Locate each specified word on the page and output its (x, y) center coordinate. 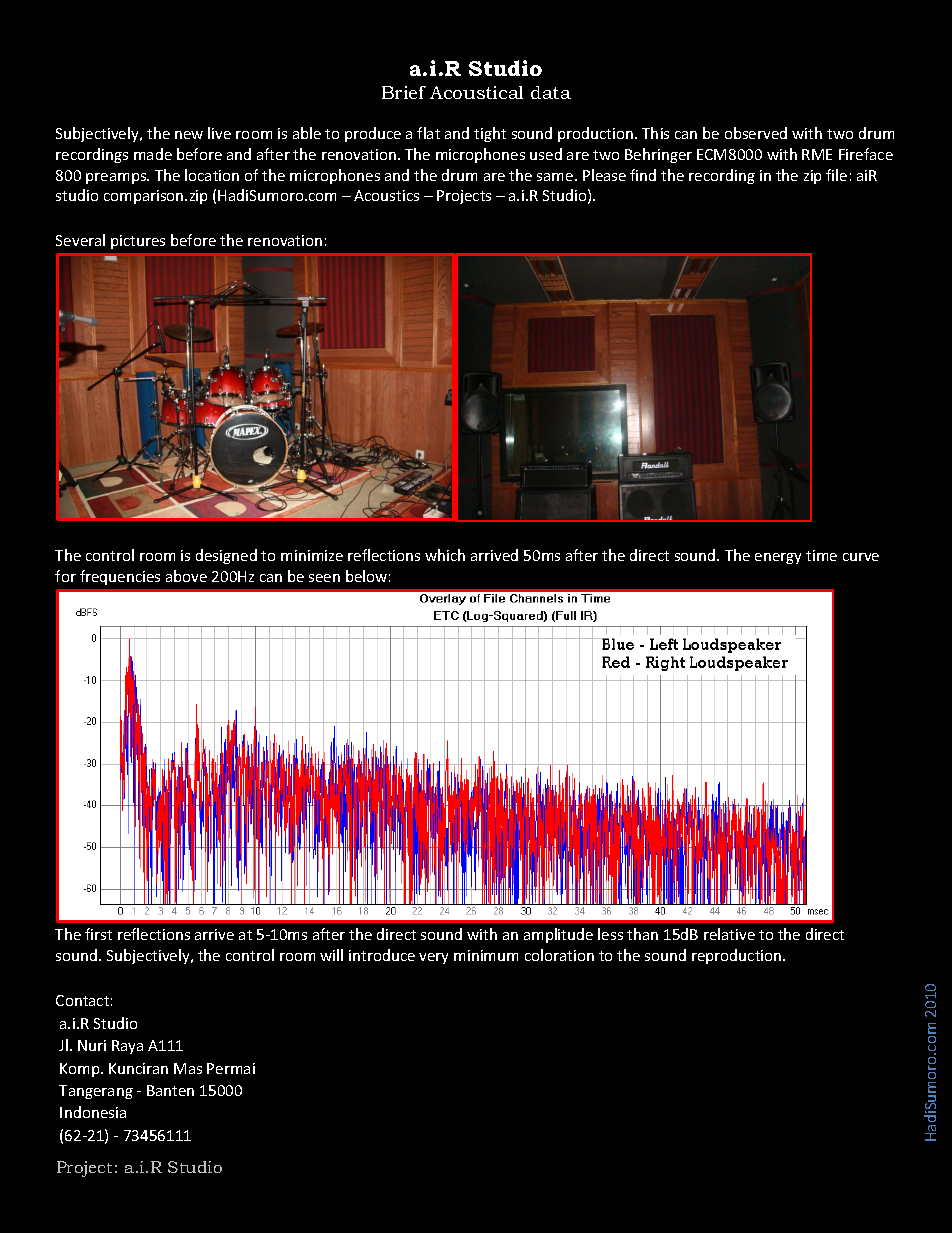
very (433, 958)
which (445, 555)
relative (729, 934)
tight (490, 134)
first (98, 934)
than (642, 934)
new (189, 135)
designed (226, 556)
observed (756, 133)
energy (778, 558)
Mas (188, 1068)
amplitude (558, 935)
